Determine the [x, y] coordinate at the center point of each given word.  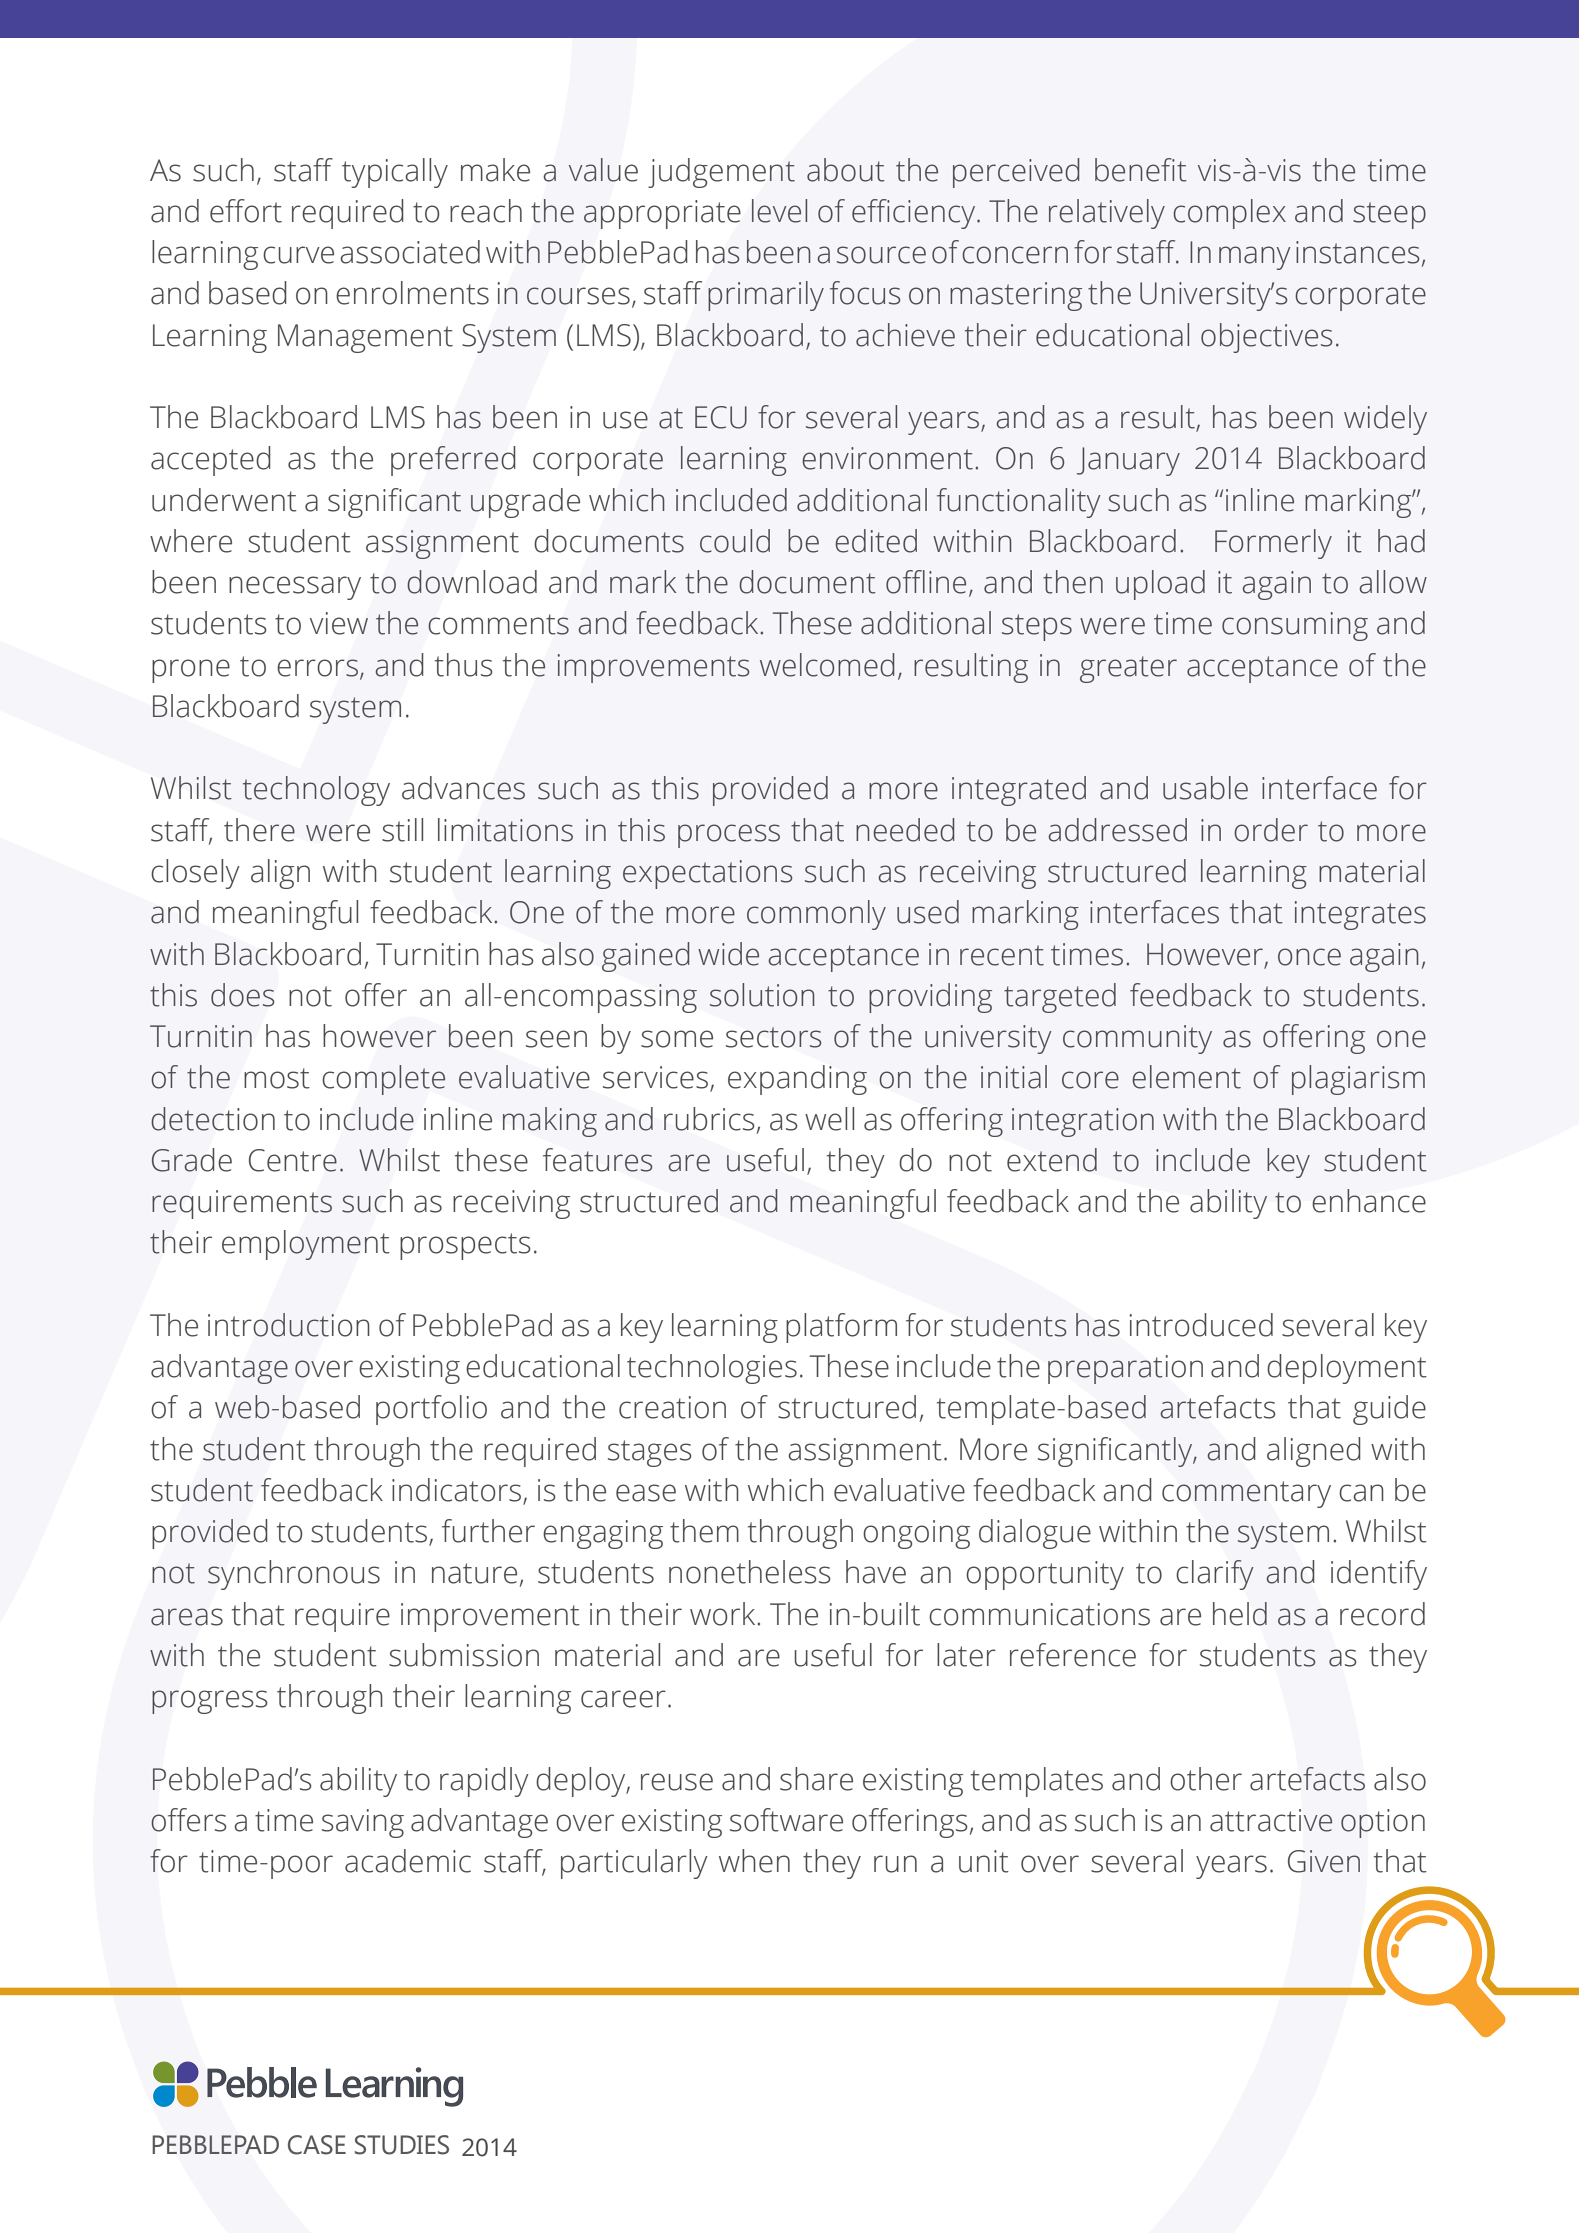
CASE [317, 2145]
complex [1229, 214]
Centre [293, 1160]
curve [298, 255]
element [1186, 1077]
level [779, 211]
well [829, 1119]
